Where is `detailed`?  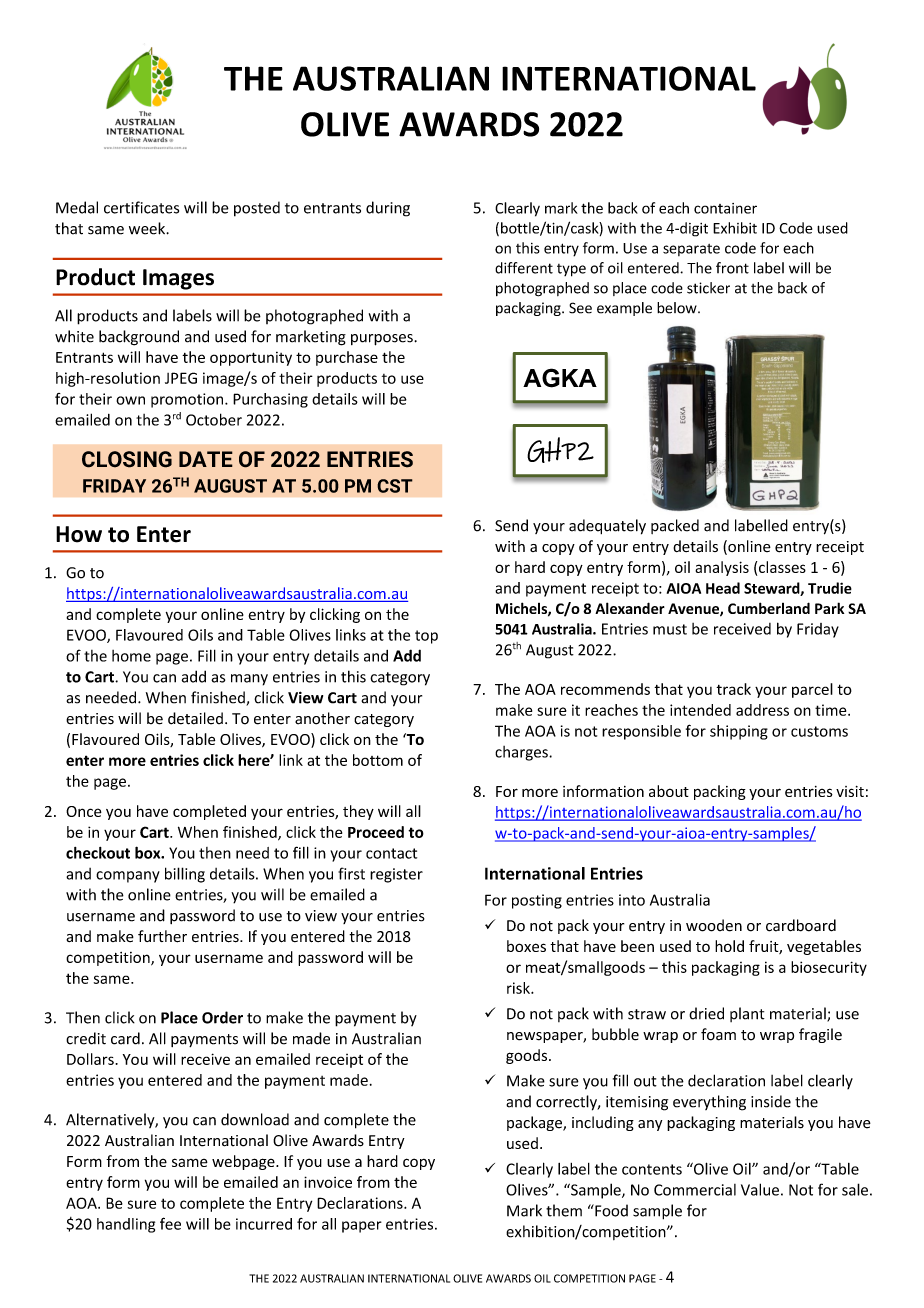
detailed is located at coordinates (195, 718).
